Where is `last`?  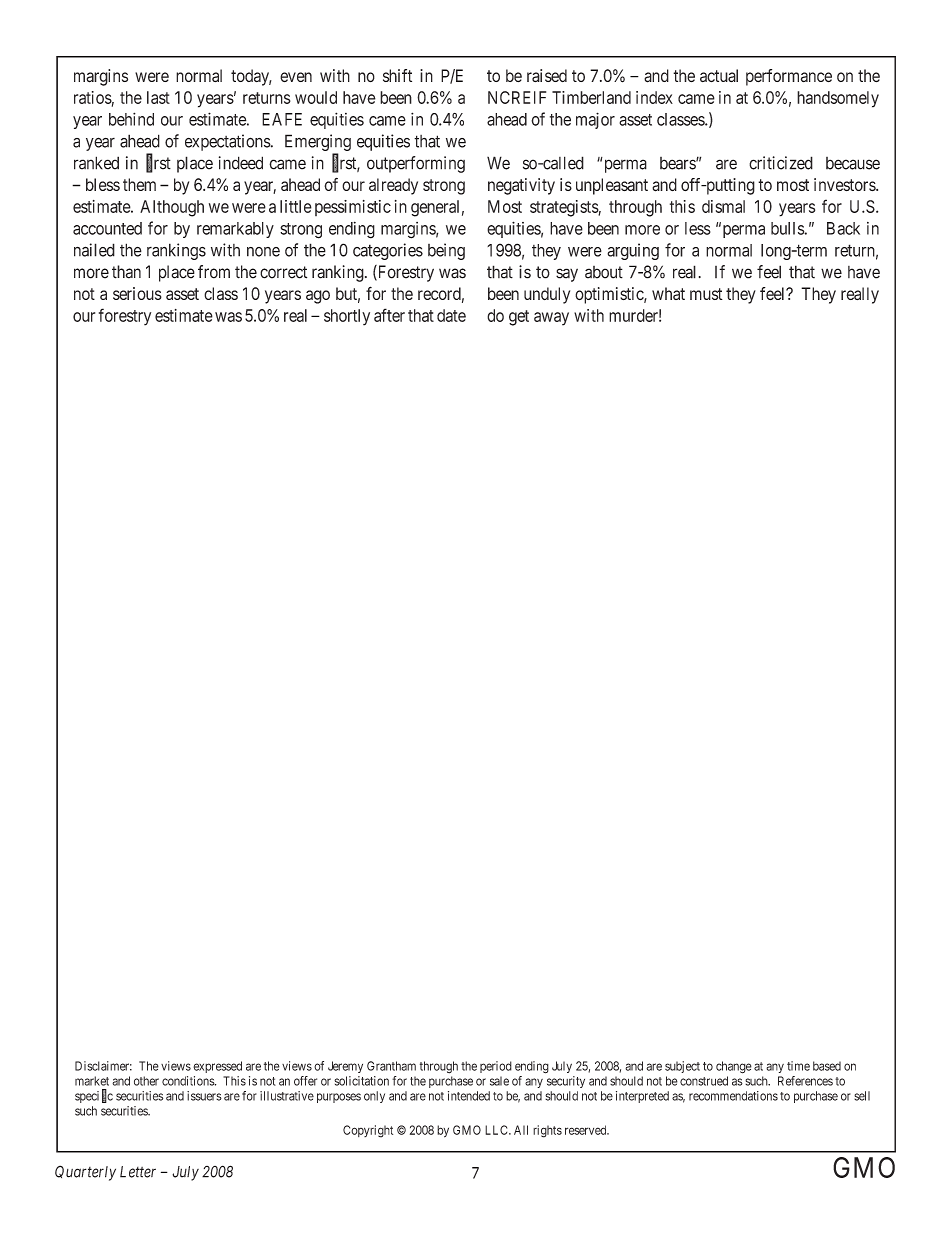 last is located at coordinates (158, 97).
